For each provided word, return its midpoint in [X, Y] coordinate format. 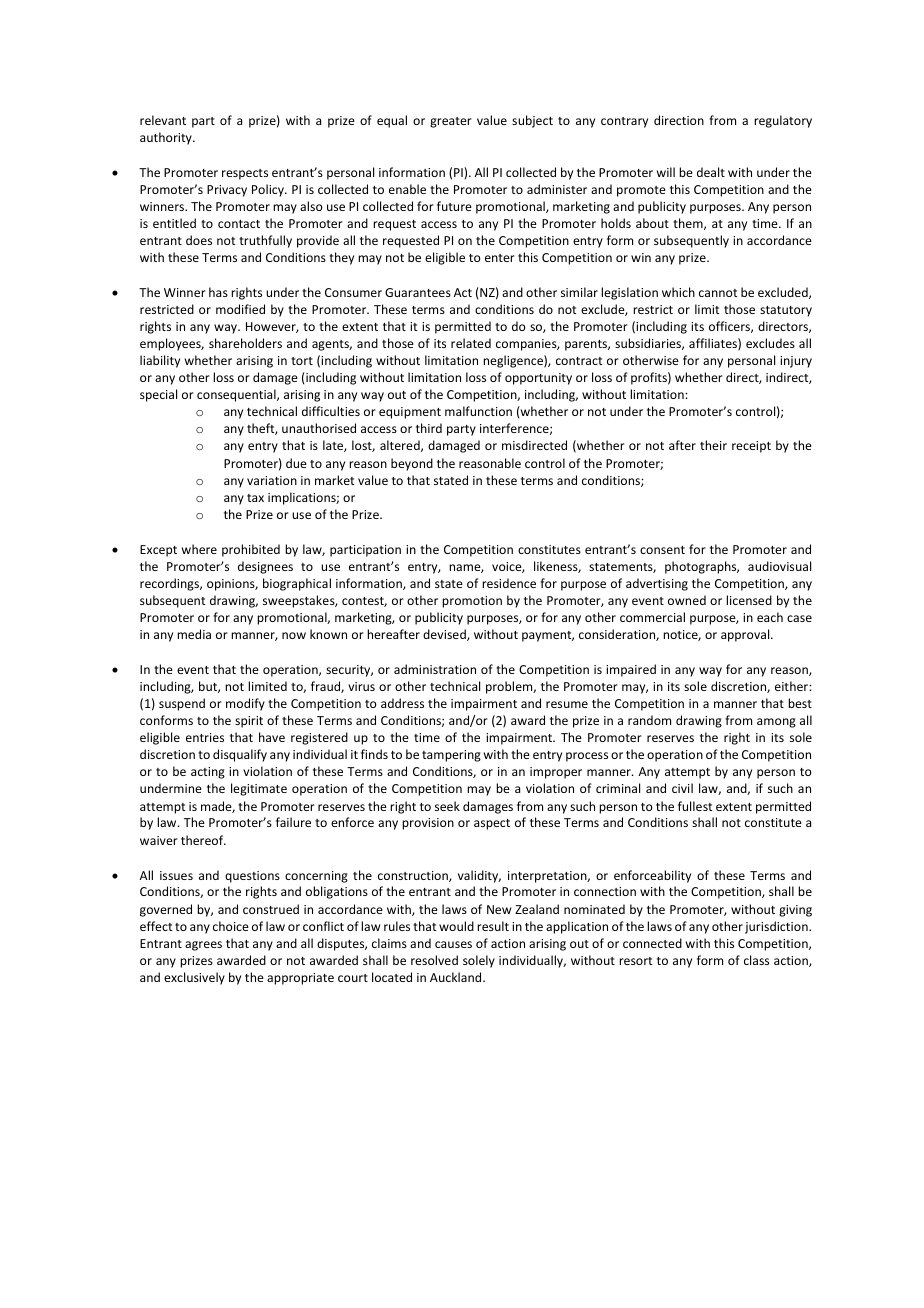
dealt [711, 172]
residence [509, 583]
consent [662, 550]
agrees [203, 946]
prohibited [251, 550]
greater [451, 122]
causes [453, 944]
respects [245, 174]
